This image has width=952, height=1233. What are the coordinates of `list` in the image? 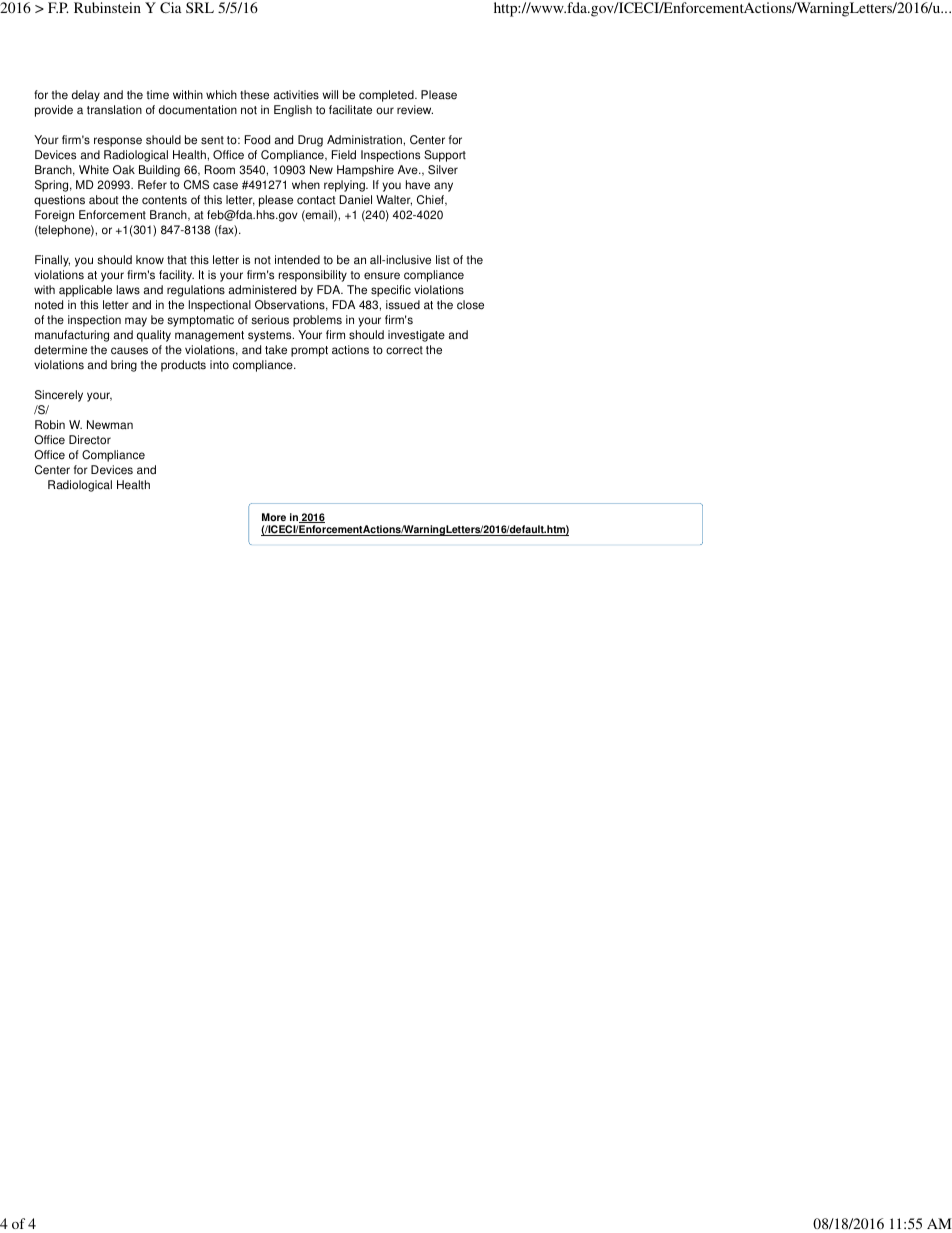 It's located at (443, 260).
